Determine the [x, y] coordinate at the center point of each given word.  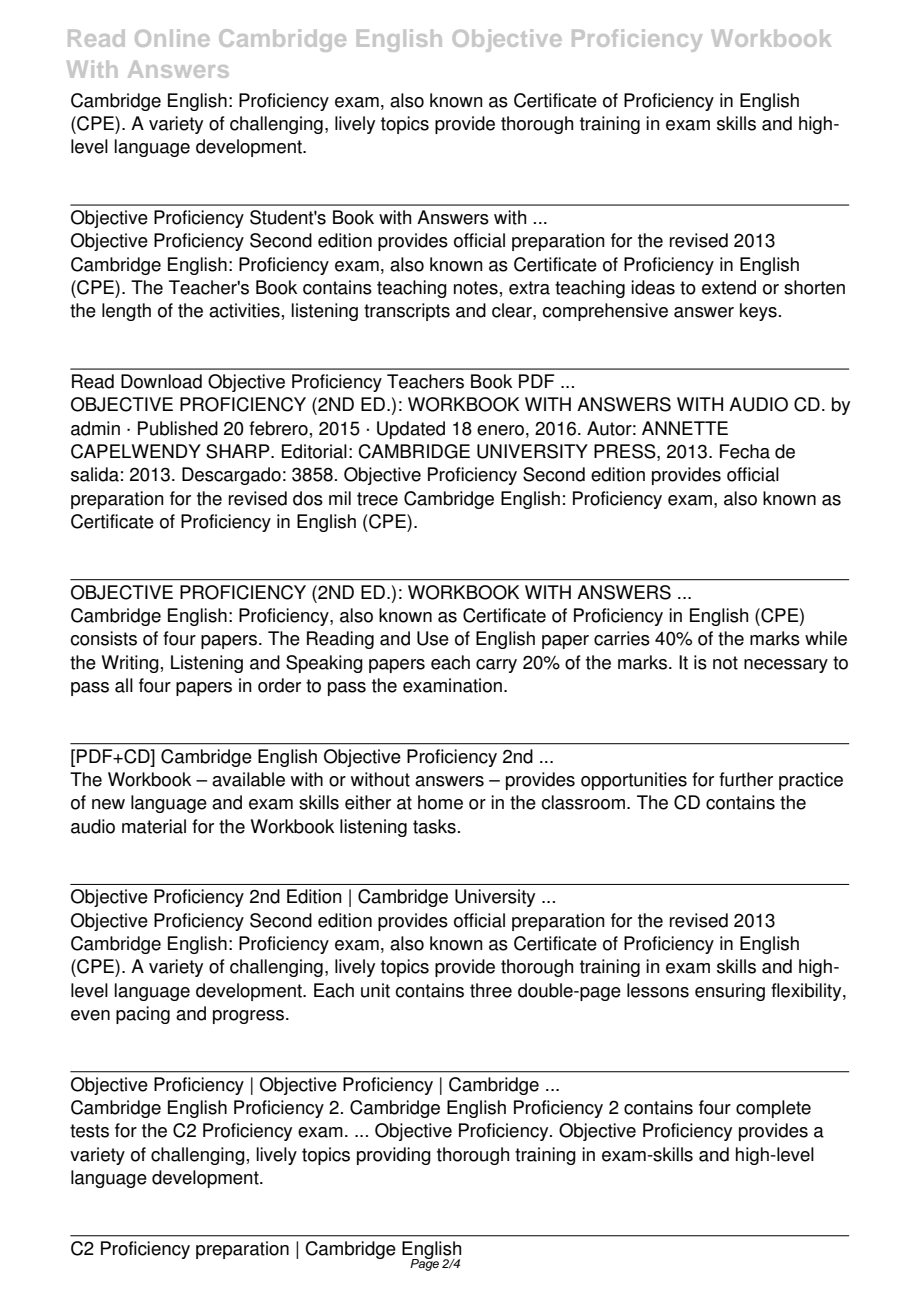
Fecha [745, 451]
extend [729, 287]
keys [758, 312]
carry [496, 666]
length [126, 312]
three [491, 990]
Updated [411, 430]
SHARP [239, 451]
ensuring [730, 992]
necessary [786, 666]
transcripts [407, 312]
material [154, 826]
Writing [130, 664]
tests [89, 1131]
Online [172, 38]
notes [476, 288]
